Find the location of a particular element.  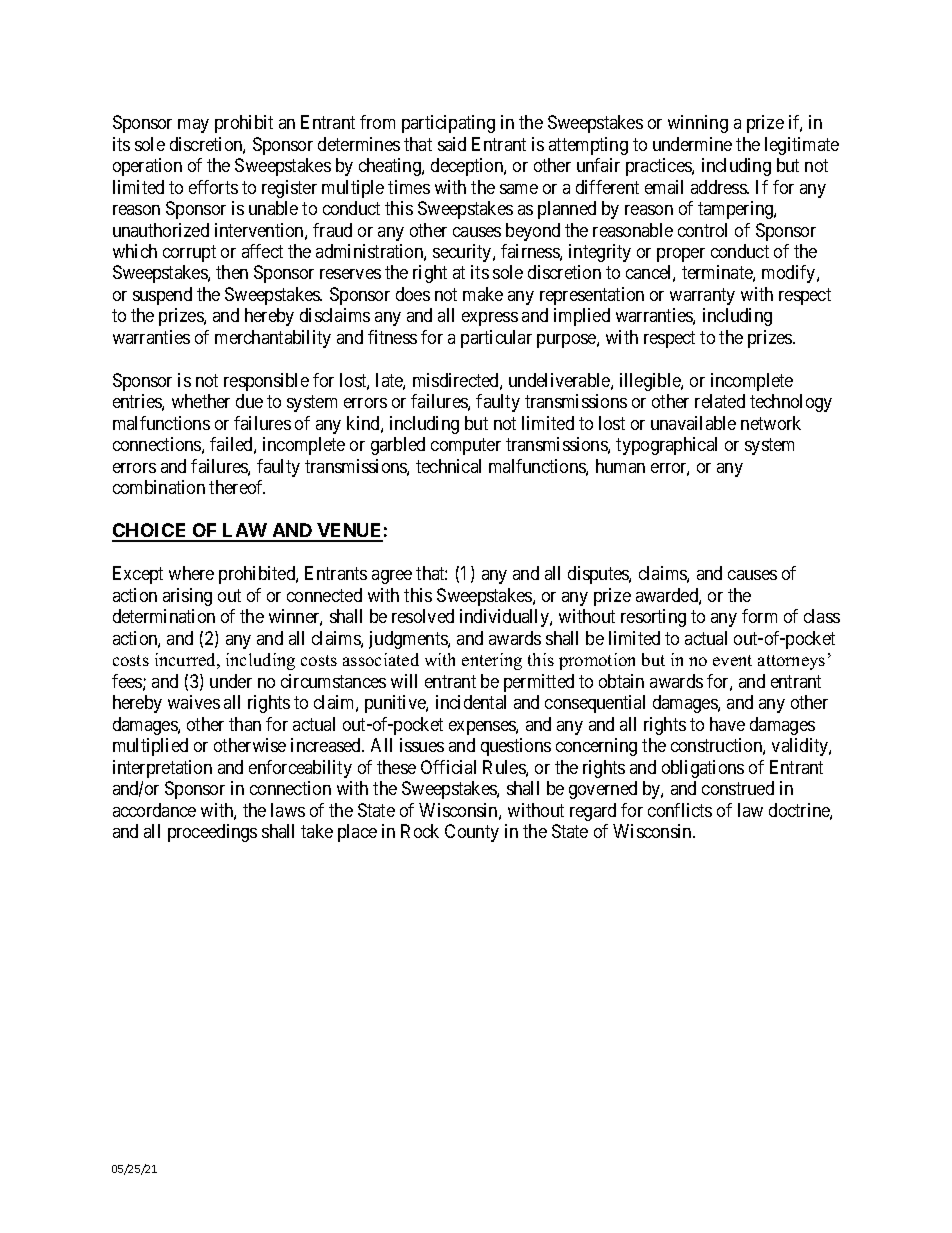

determination is located at coordinates (164, 616).
